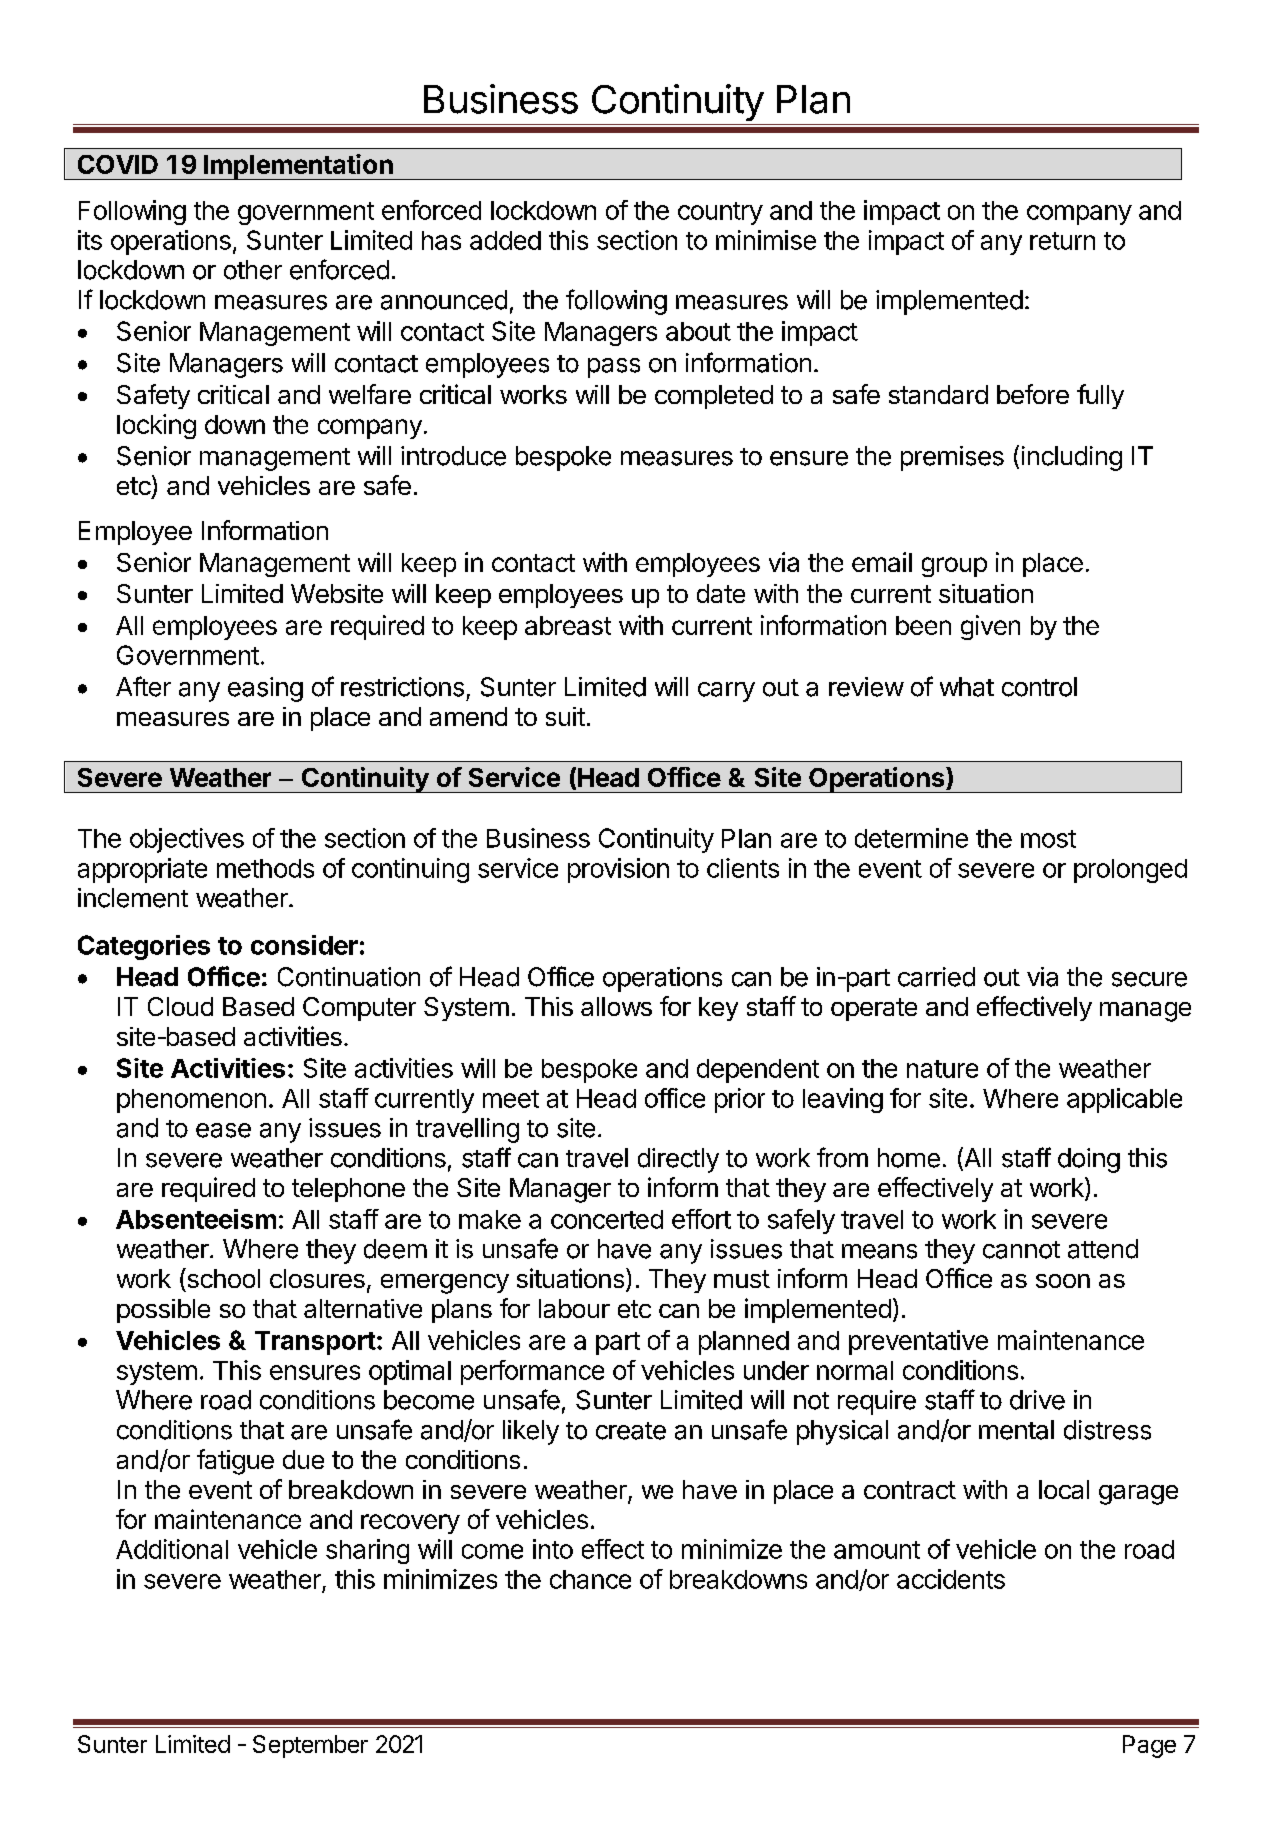 The width and height of the screenshot is (1288, 1821). I want to click on chance, so click(590, 1579).
